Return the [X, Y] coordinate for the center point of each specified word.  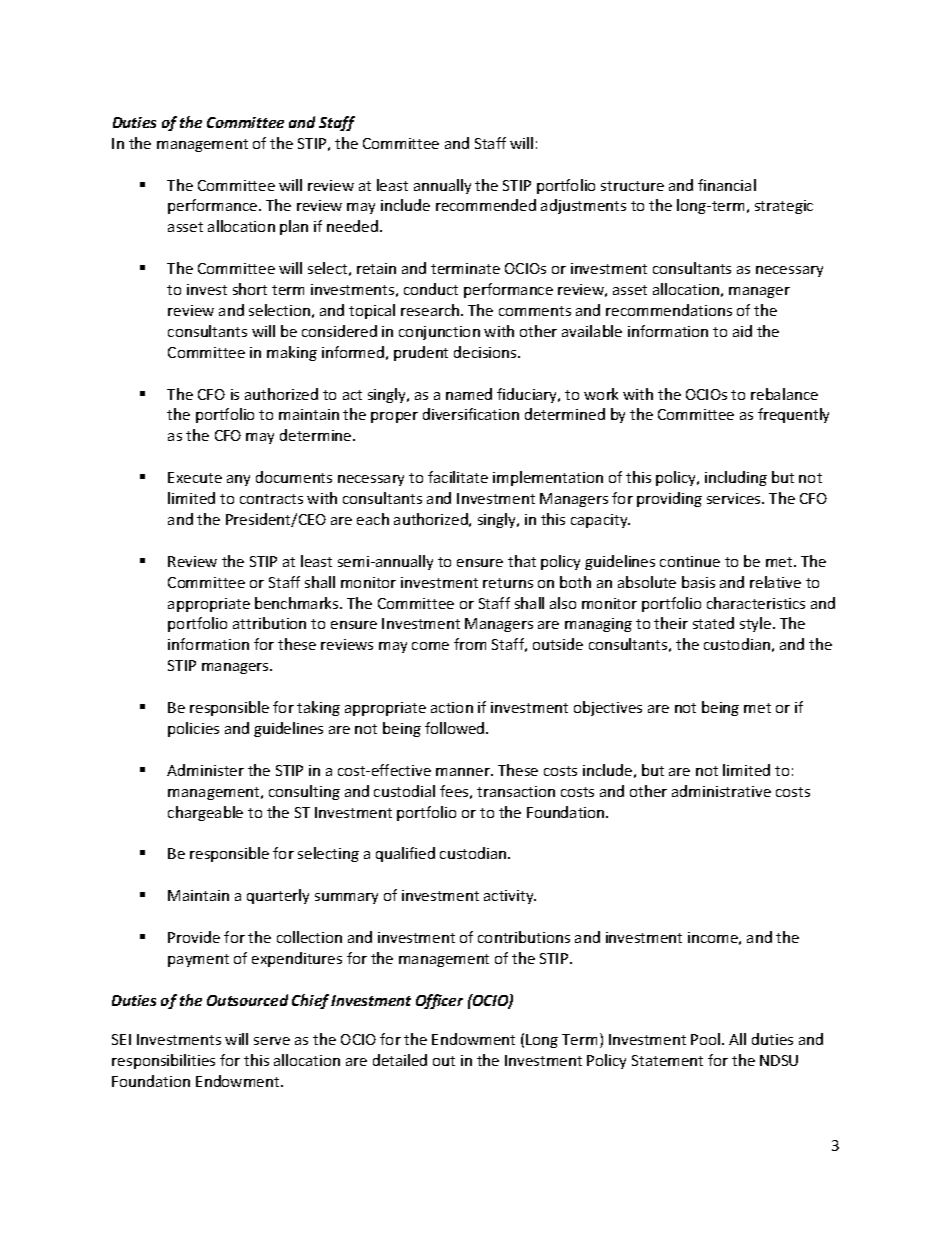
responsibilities [163, 1061]
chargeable [205, 813]
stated [713, 623]
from [470, 644]
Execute [195, 477]
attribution [269, 623]
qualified [405, 854]
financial [727, 185]
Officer [439, 1001]
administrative [721, 791]
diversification [471, 414]
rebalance [784, 394]
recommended [486, 205]
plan [294, 227]
